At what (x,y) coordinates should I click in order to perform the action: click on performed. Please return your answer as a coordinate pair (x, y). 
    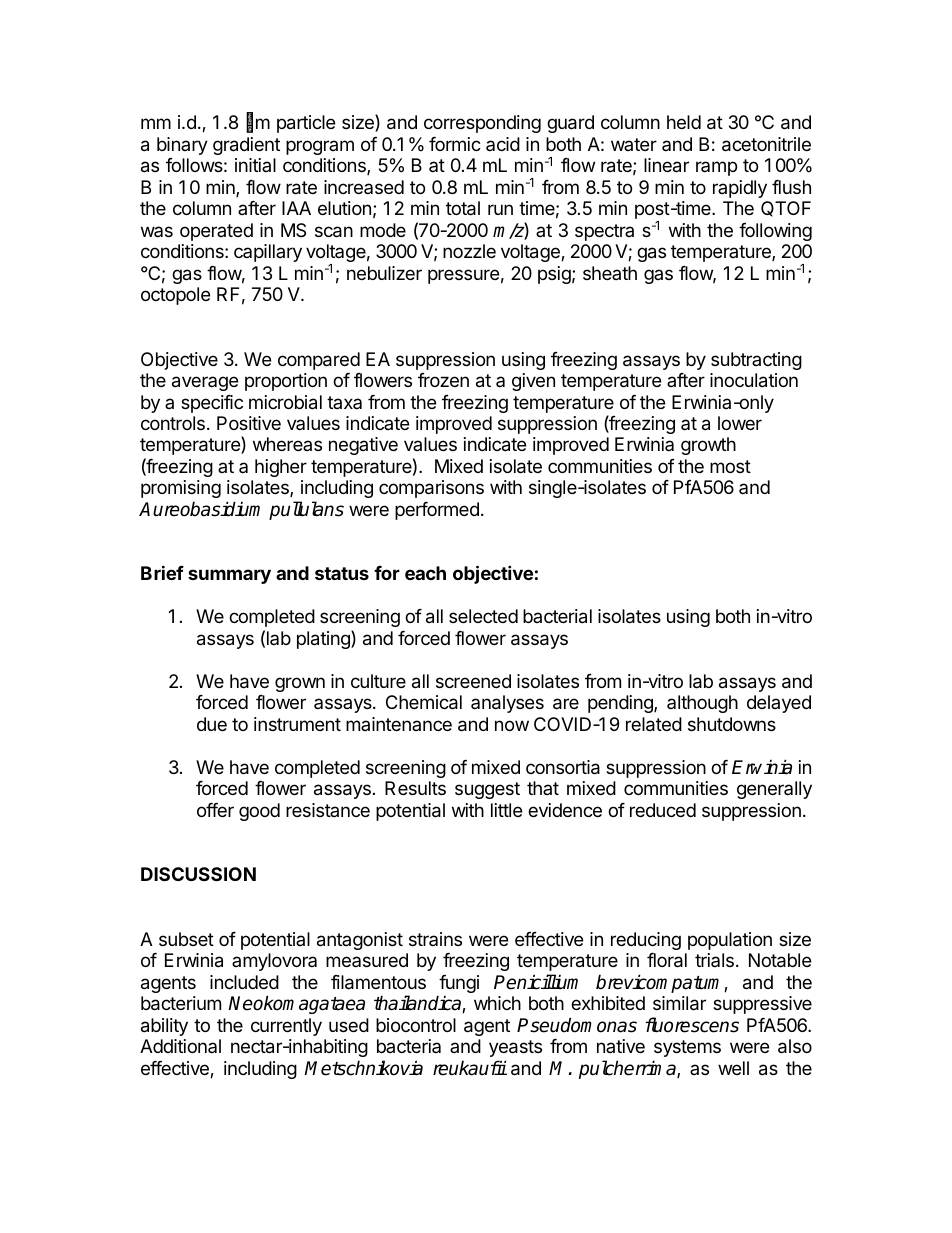
    Looking at the image, I should click on (437, 511).
